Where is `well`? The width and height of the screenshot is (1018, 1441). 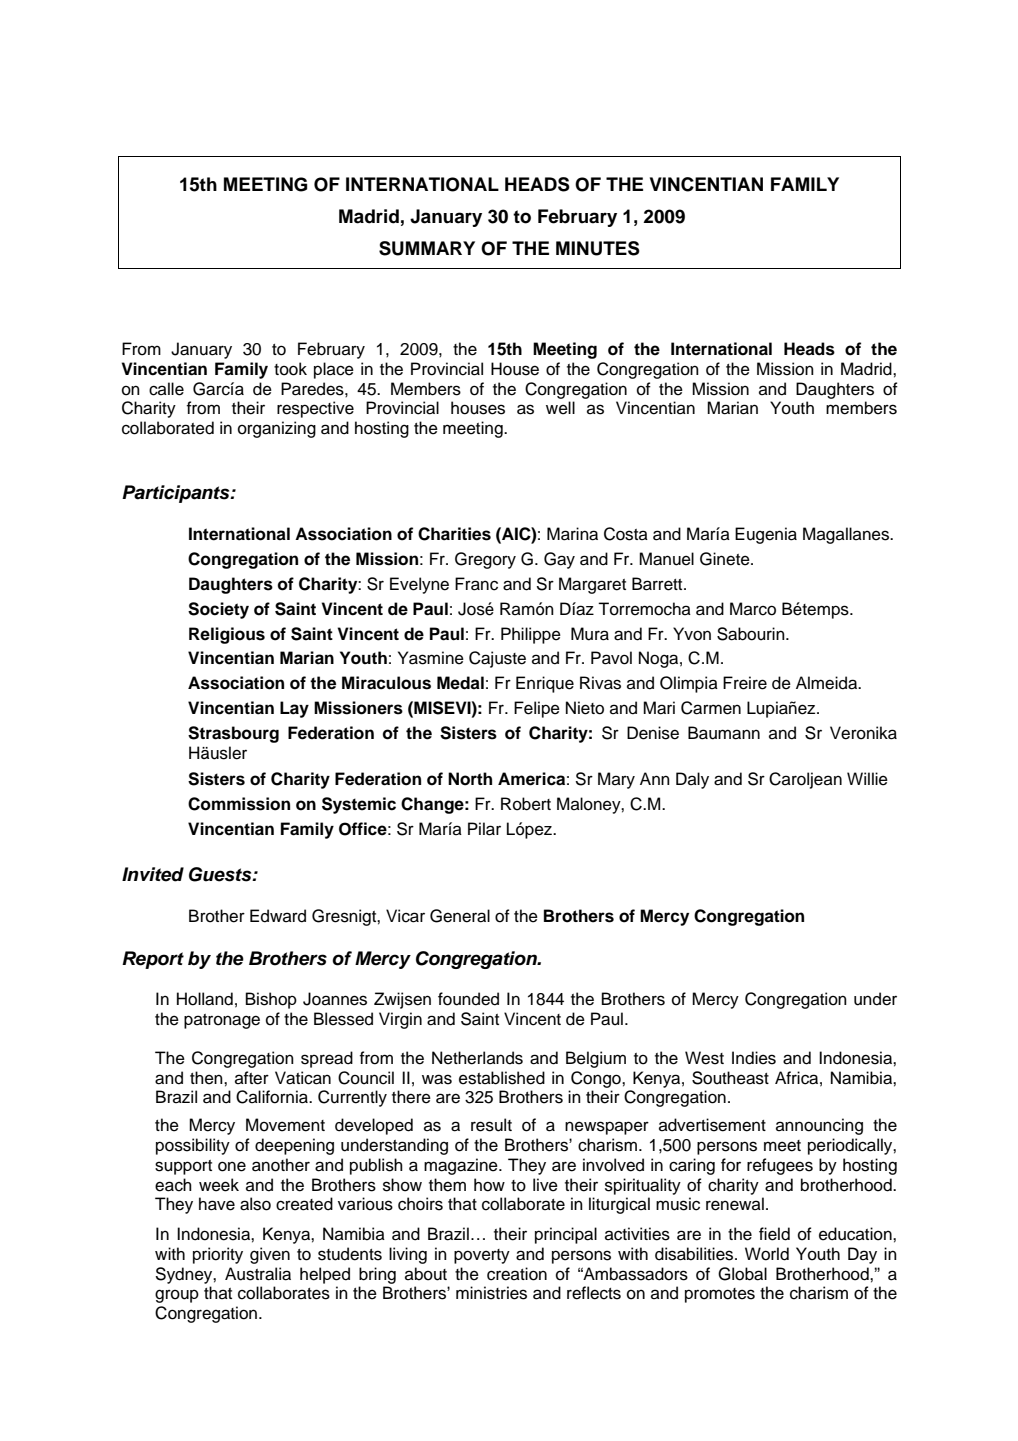 well is located at coordinates (560, 408).
